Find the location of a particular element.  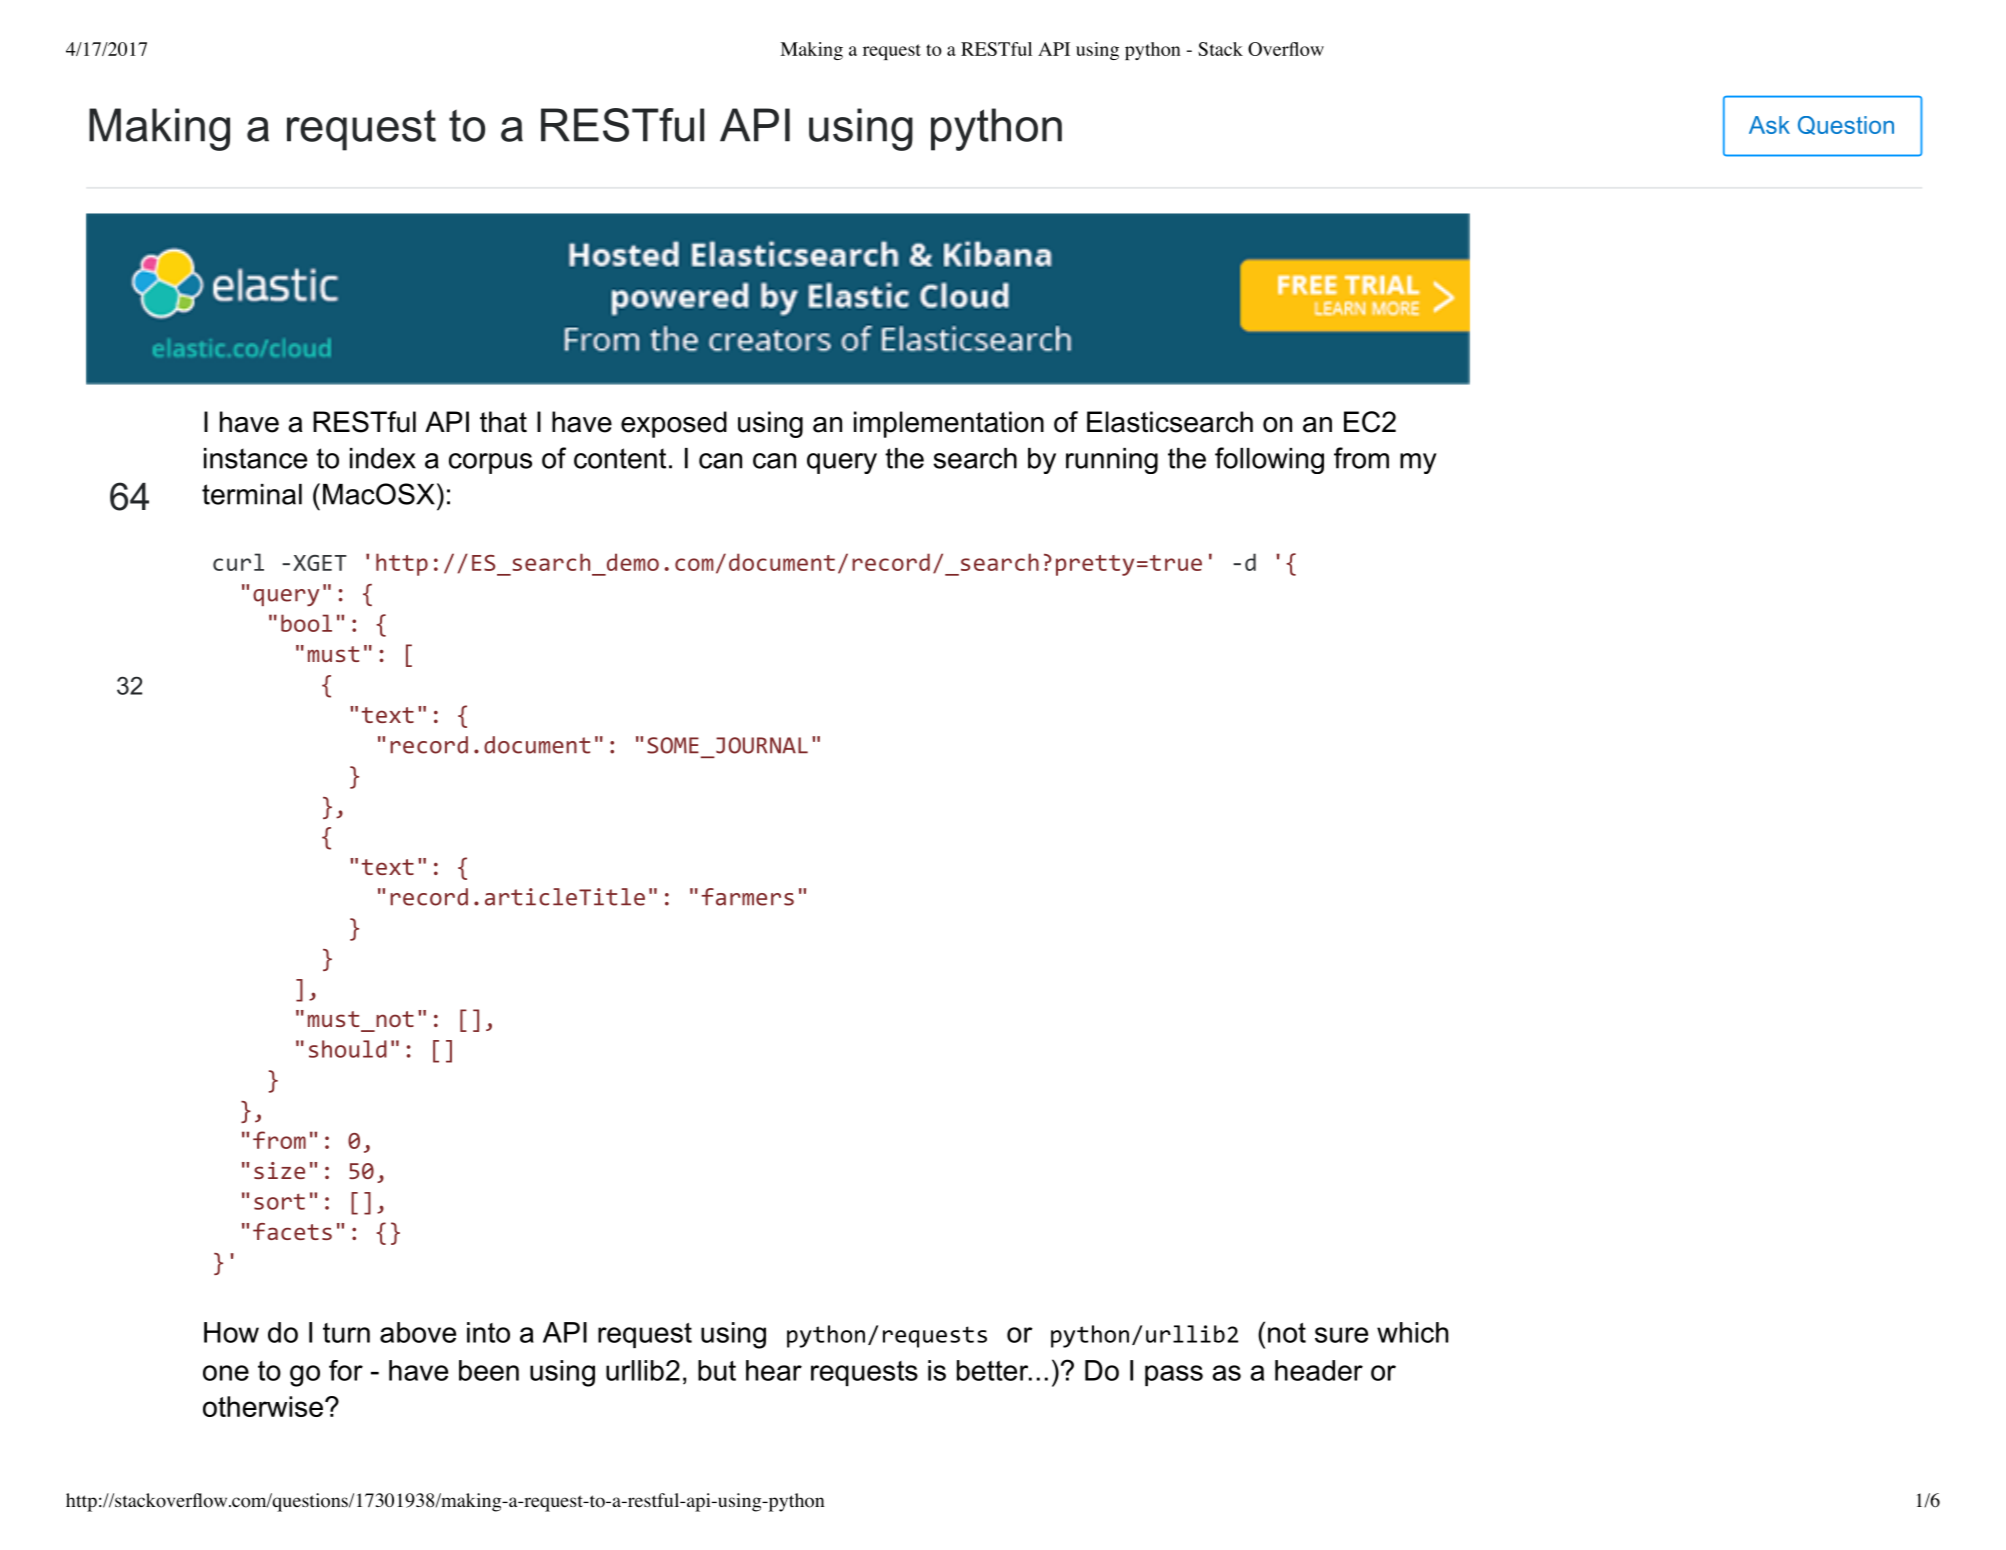

which is located at coordinates (1412, 1332).
